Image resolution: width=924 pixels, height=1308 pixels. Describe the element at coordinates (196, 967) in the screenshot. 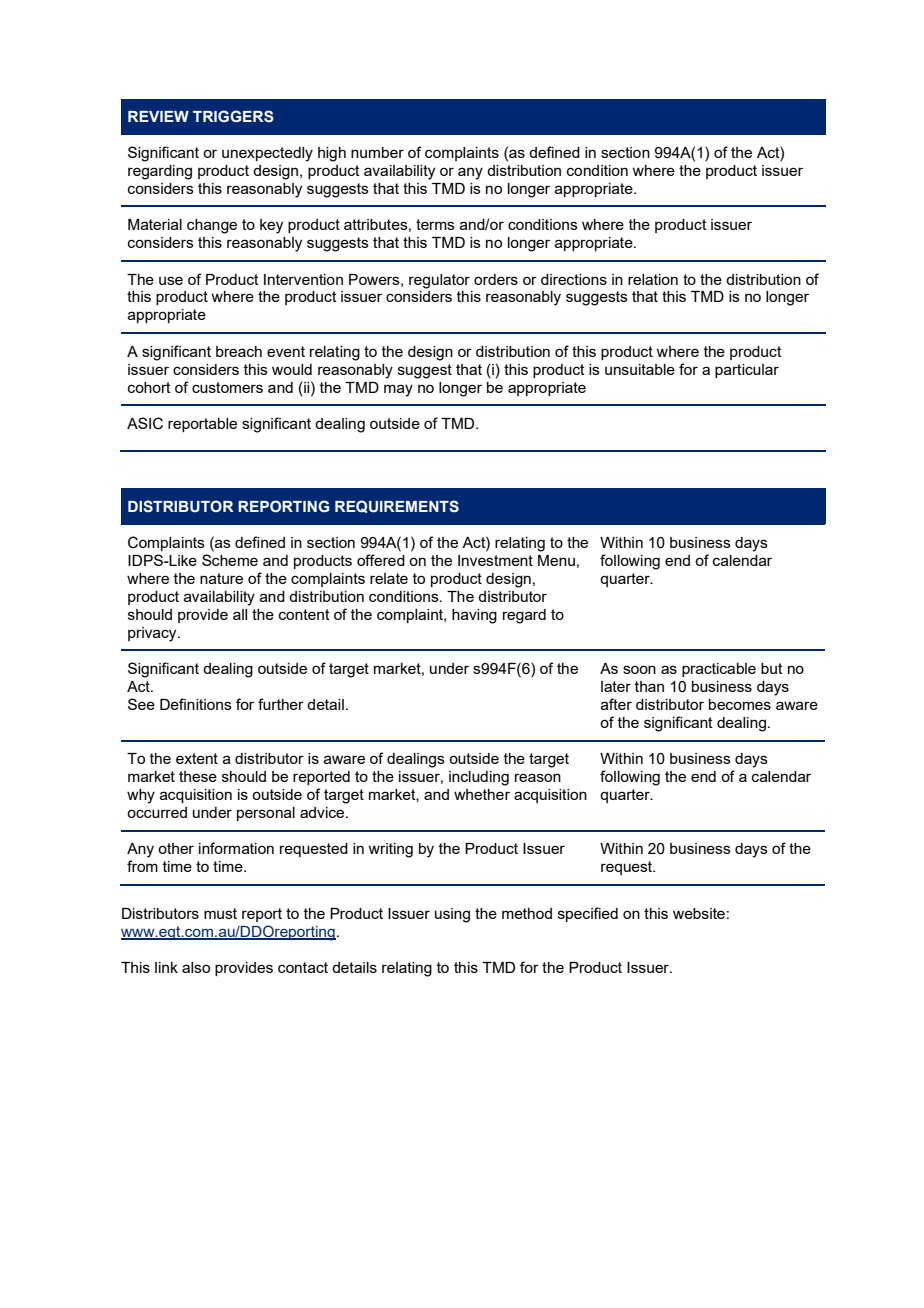

I see `also` at that location.
